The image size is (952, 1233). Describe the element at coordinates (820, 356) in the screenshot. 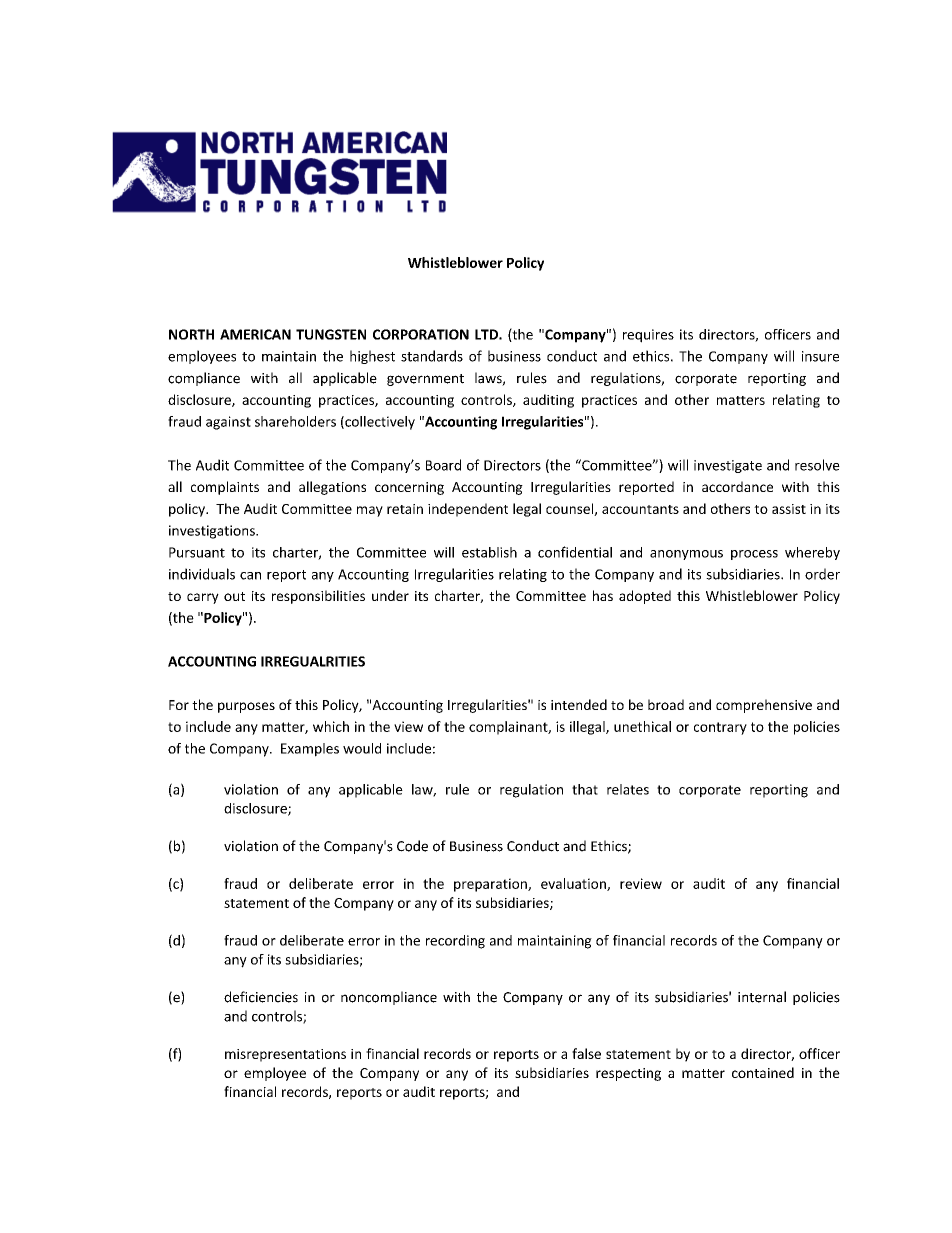

I see `insure` at that location.
